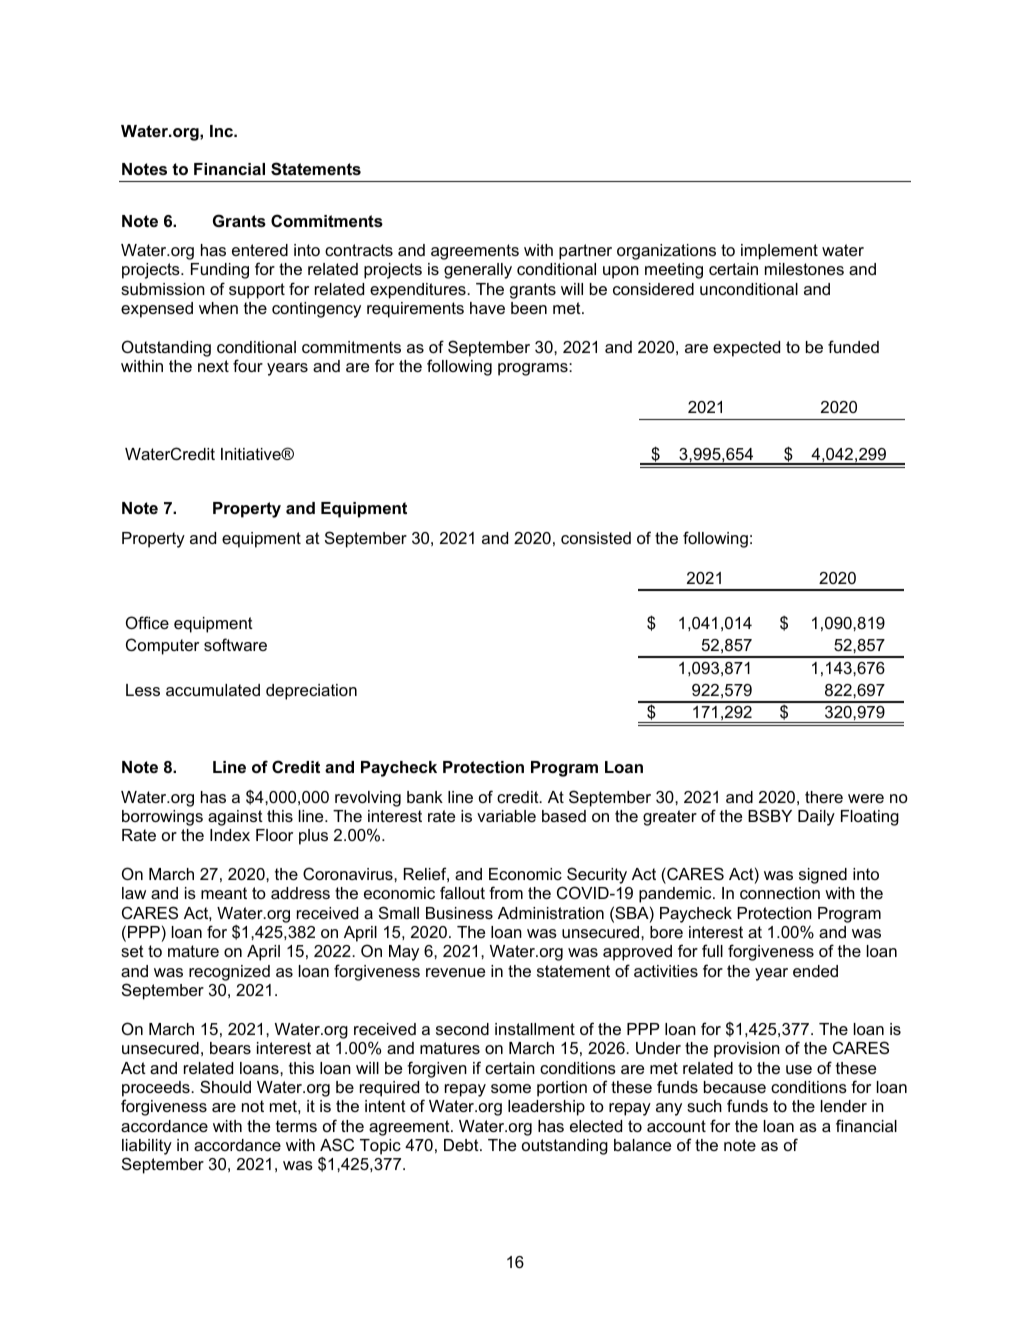 The height and width of the page is (1333, 1030). Describe the element at coordinates (779, 252) in the page. I see `implement` at that location.
